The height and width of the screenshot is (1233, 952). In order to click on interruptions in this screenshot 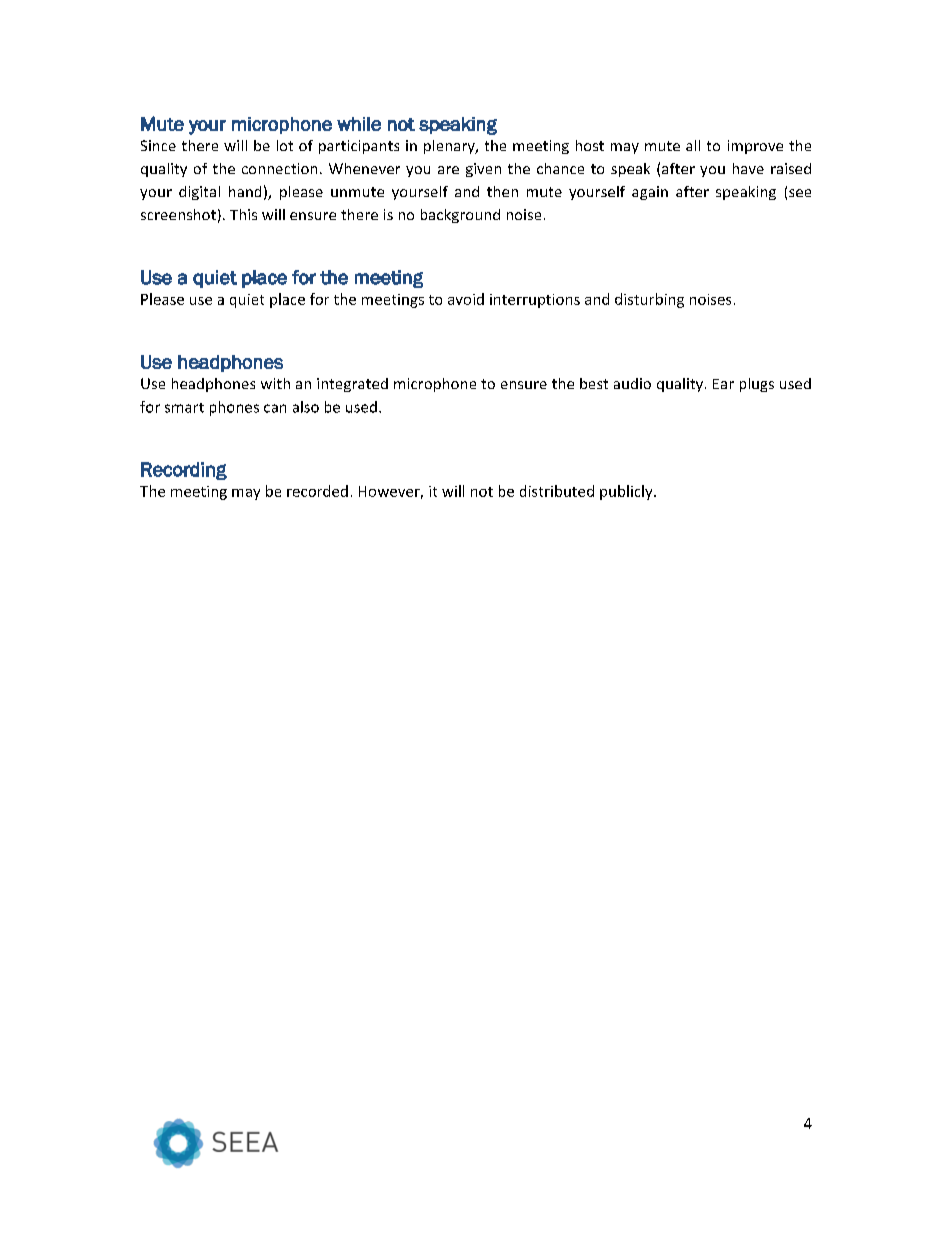, I will do `click(535, 301)`.
